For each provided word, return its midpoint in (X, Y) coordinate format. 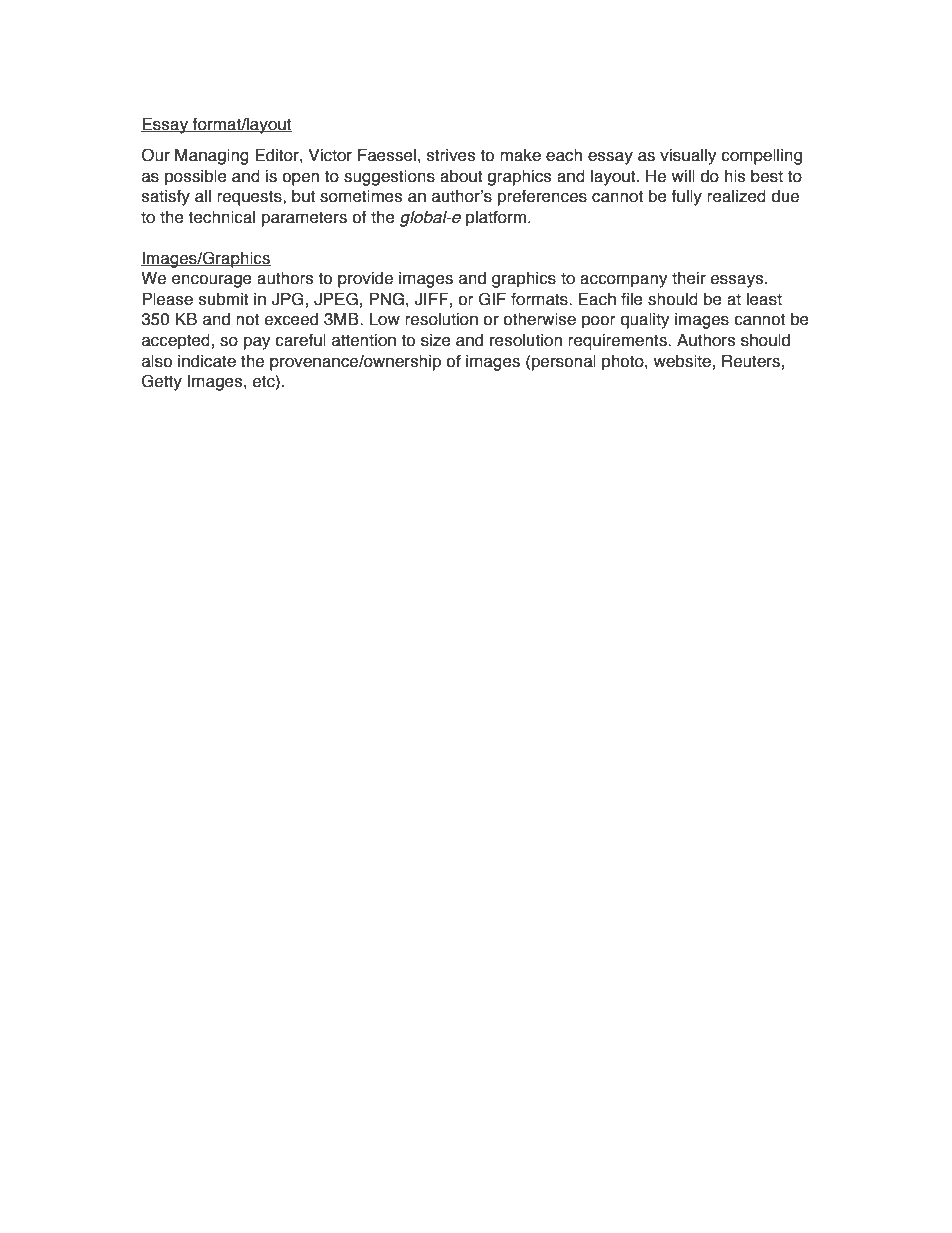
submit (224, 299)
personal (564, 363)
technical (221, 217)
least (764, 299)
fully (686, 198)
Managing (212, 157)
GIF (492, 299)
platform (496, 219)
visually (688, 157)
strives (451, 155)
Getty (162, 382)
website (682, 361)
